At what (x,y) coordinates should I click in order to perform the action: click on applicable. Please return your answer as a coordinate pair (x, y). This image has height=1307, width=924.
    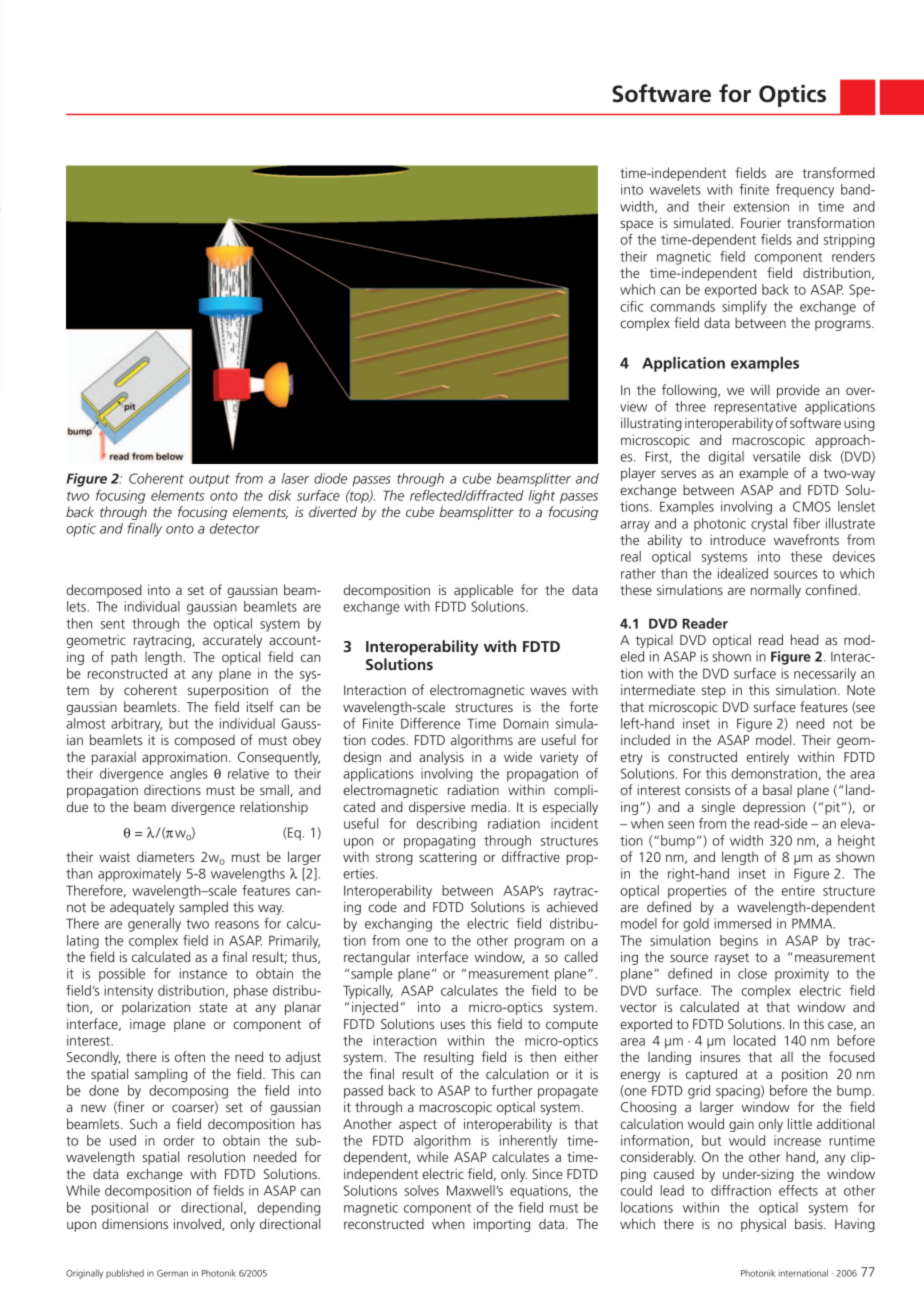
    Looking at the image, I should click on (483, 591).
